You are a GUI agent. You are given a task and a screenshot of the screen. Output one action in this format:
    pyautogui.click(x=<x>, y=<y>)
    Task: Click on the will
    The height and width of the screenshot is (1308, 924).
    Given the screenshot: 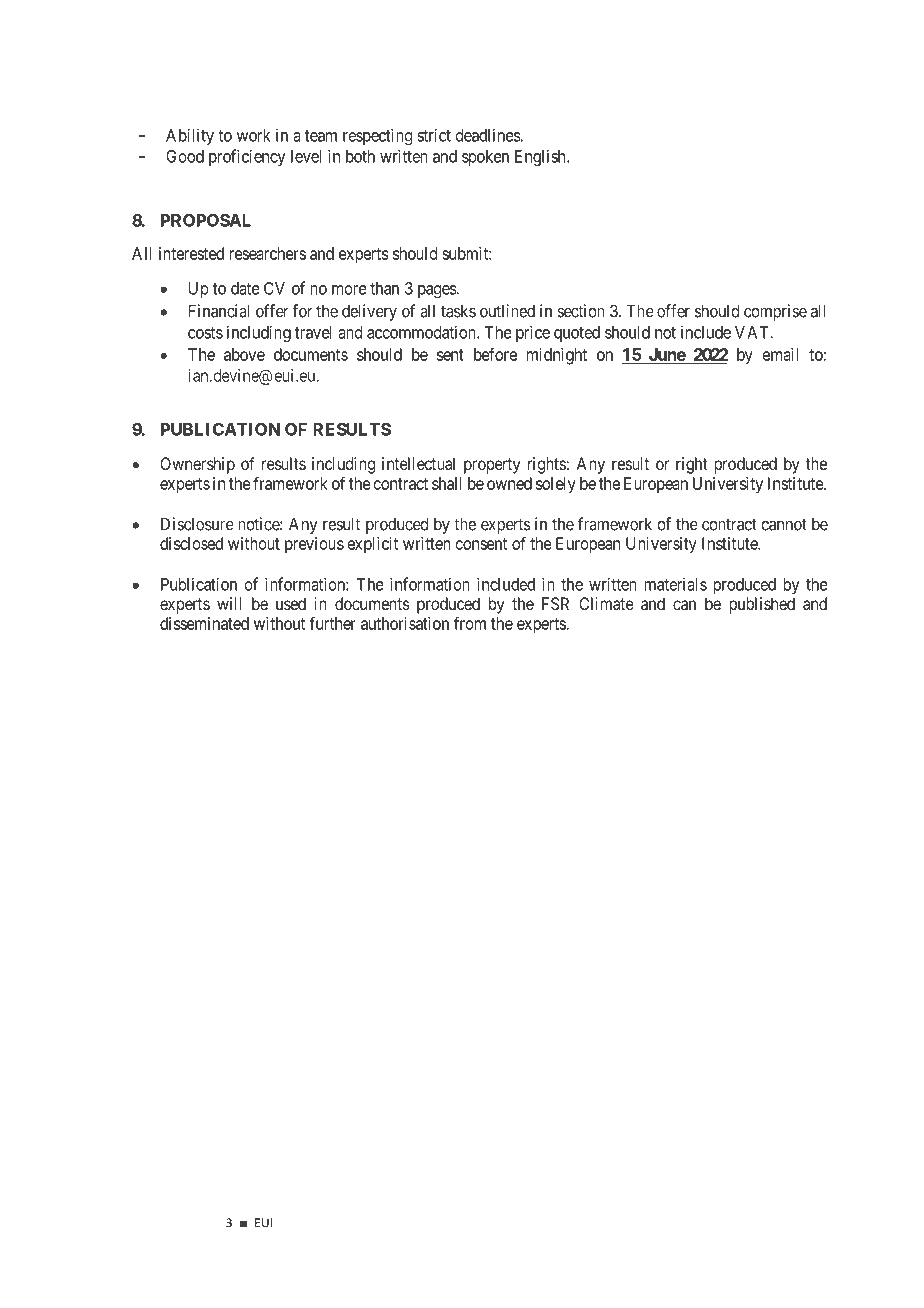 What is the action you would take?
    pyautogui.click(x=229, y=603)
